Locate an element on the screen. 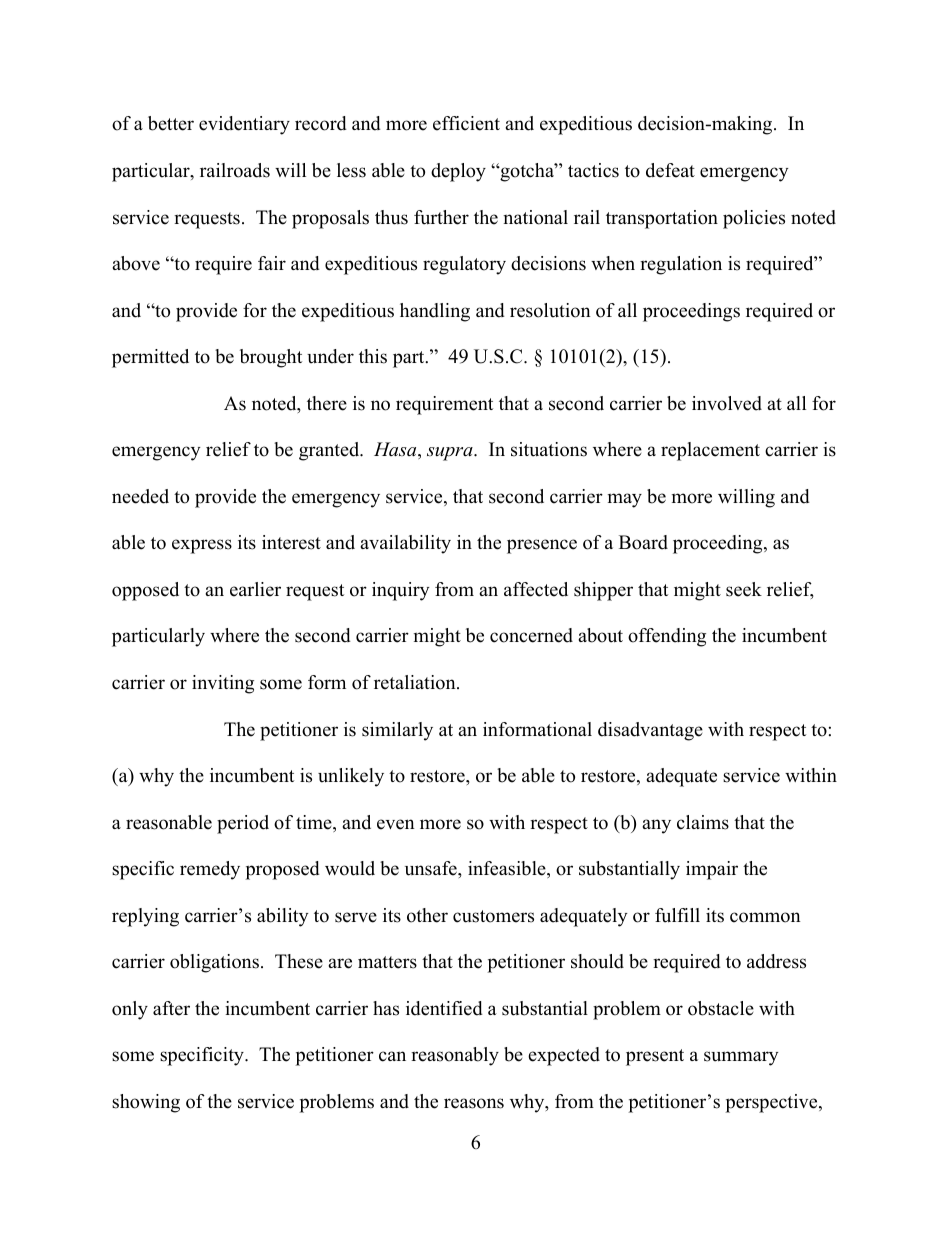 This screenshot has width=952, height=1233. express is located at coordinates (202, 546).
